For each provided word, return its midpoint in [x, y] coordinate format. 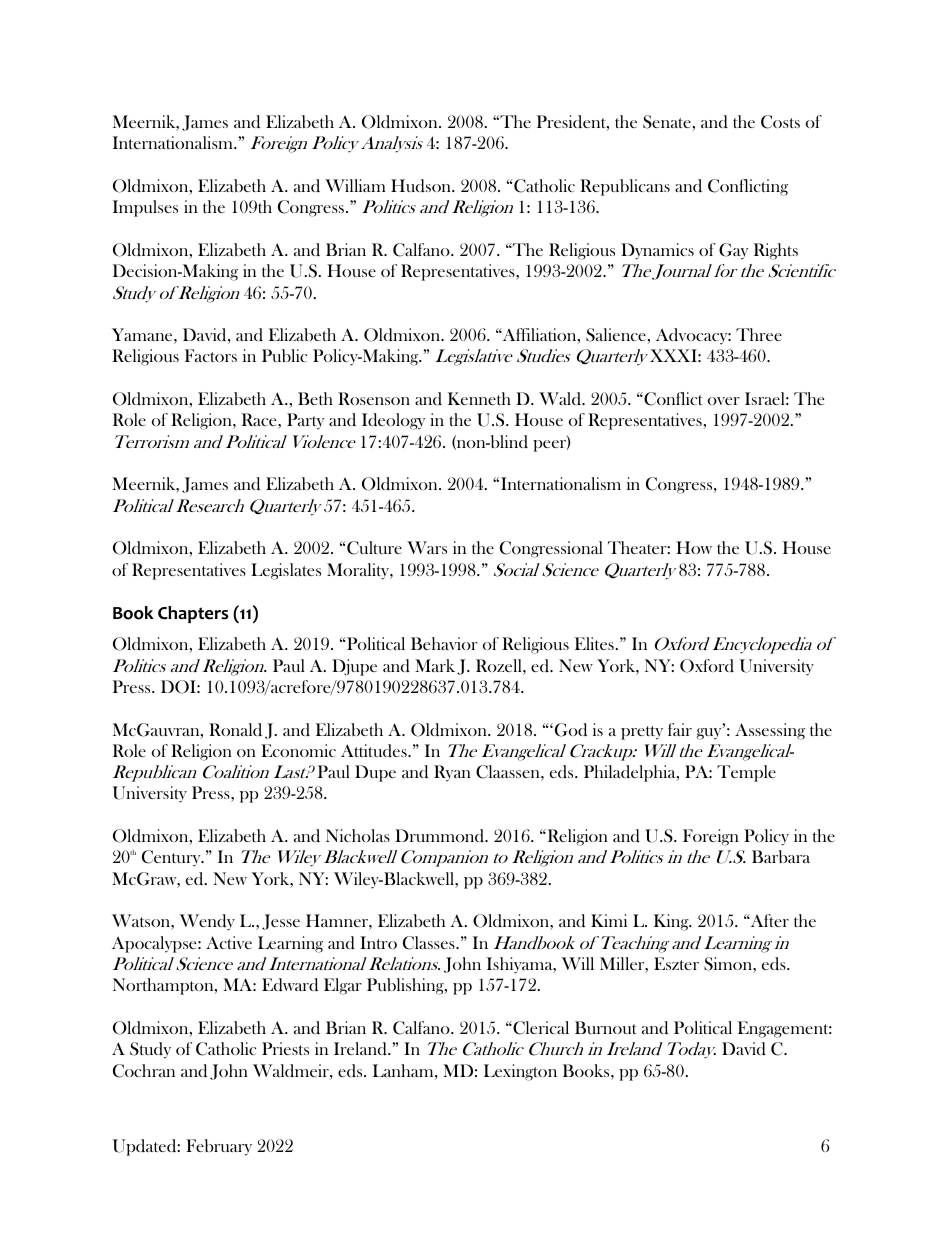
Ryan [452, 773]
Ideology [393, 421]
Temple [746, 773]
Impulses [145, 208]
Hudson [422, 186]
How [694, 547]
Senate [667, 122]
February [219, 1147]
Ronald [235, 729]
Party [305, 421]
